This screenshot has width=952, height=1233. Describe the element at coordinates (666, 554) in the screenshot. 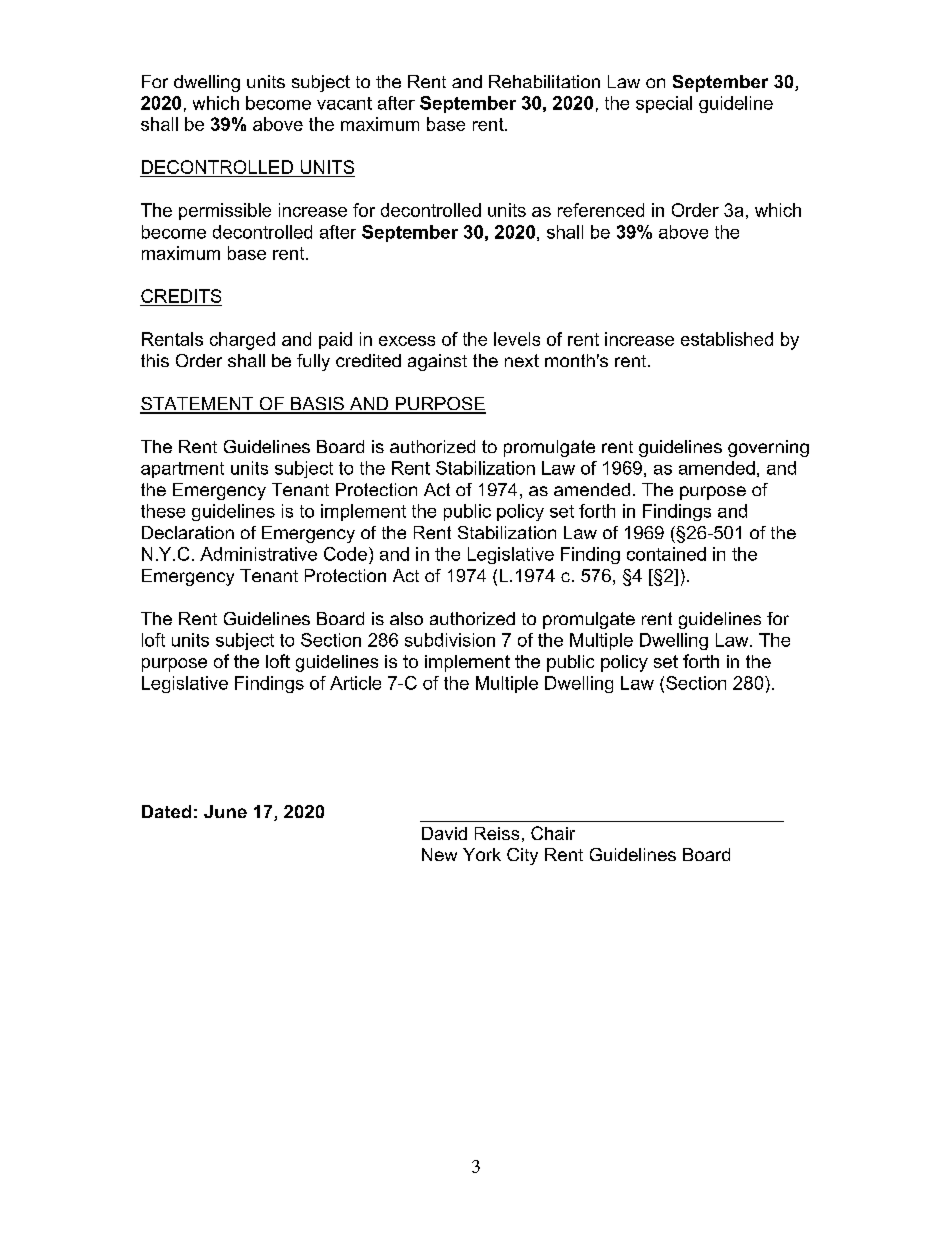

I see `contained` at that location.
